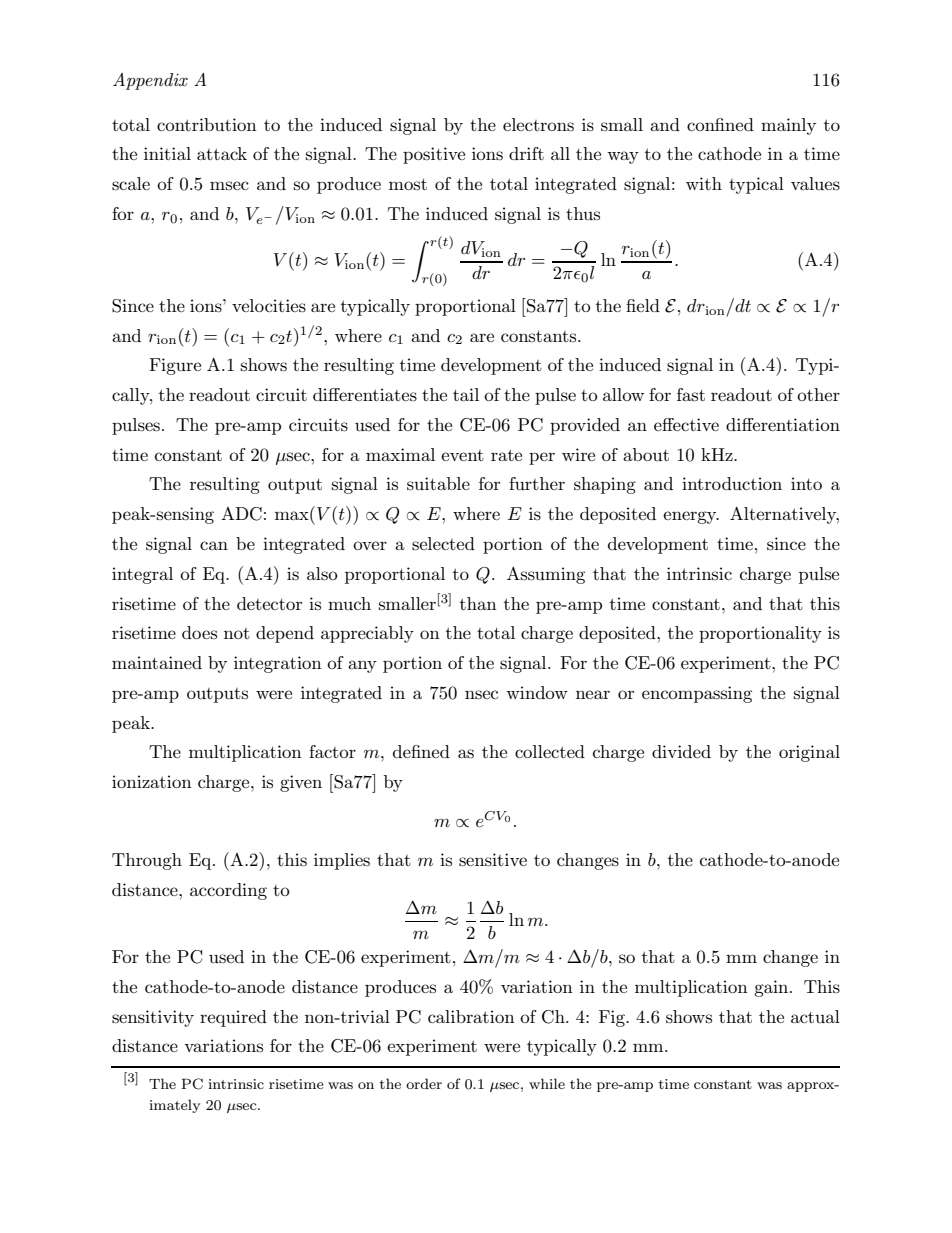 This page has width=952, height=1233. What do you see at coordinates (691, 517) in the page?
I see `energy` at bounding box center [691, 517].
